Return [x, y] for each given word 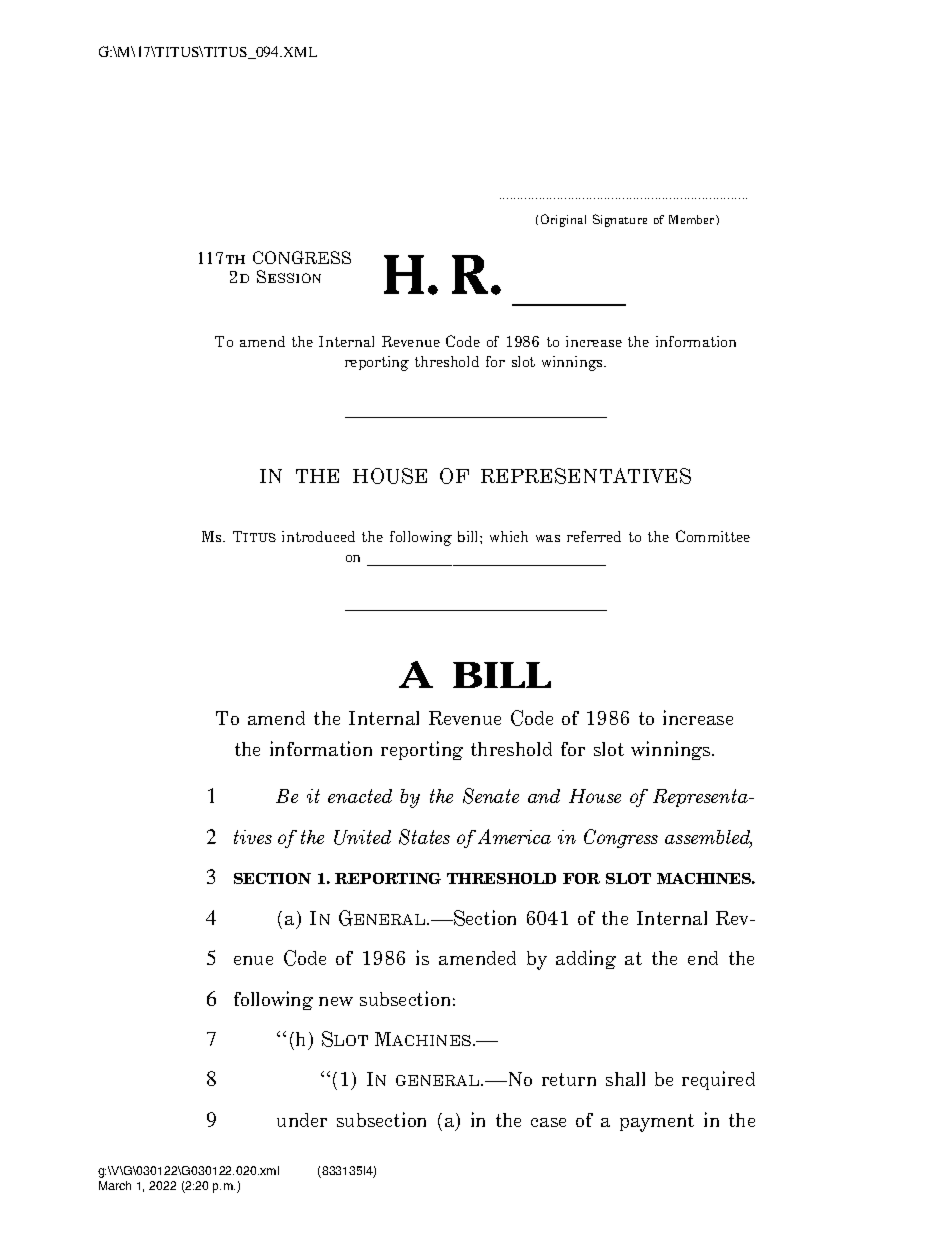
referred [594, 536]
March [115, 1185]
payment [657, 1123]
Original [563, 220]
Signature [620, 220]
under [302, 1120]
